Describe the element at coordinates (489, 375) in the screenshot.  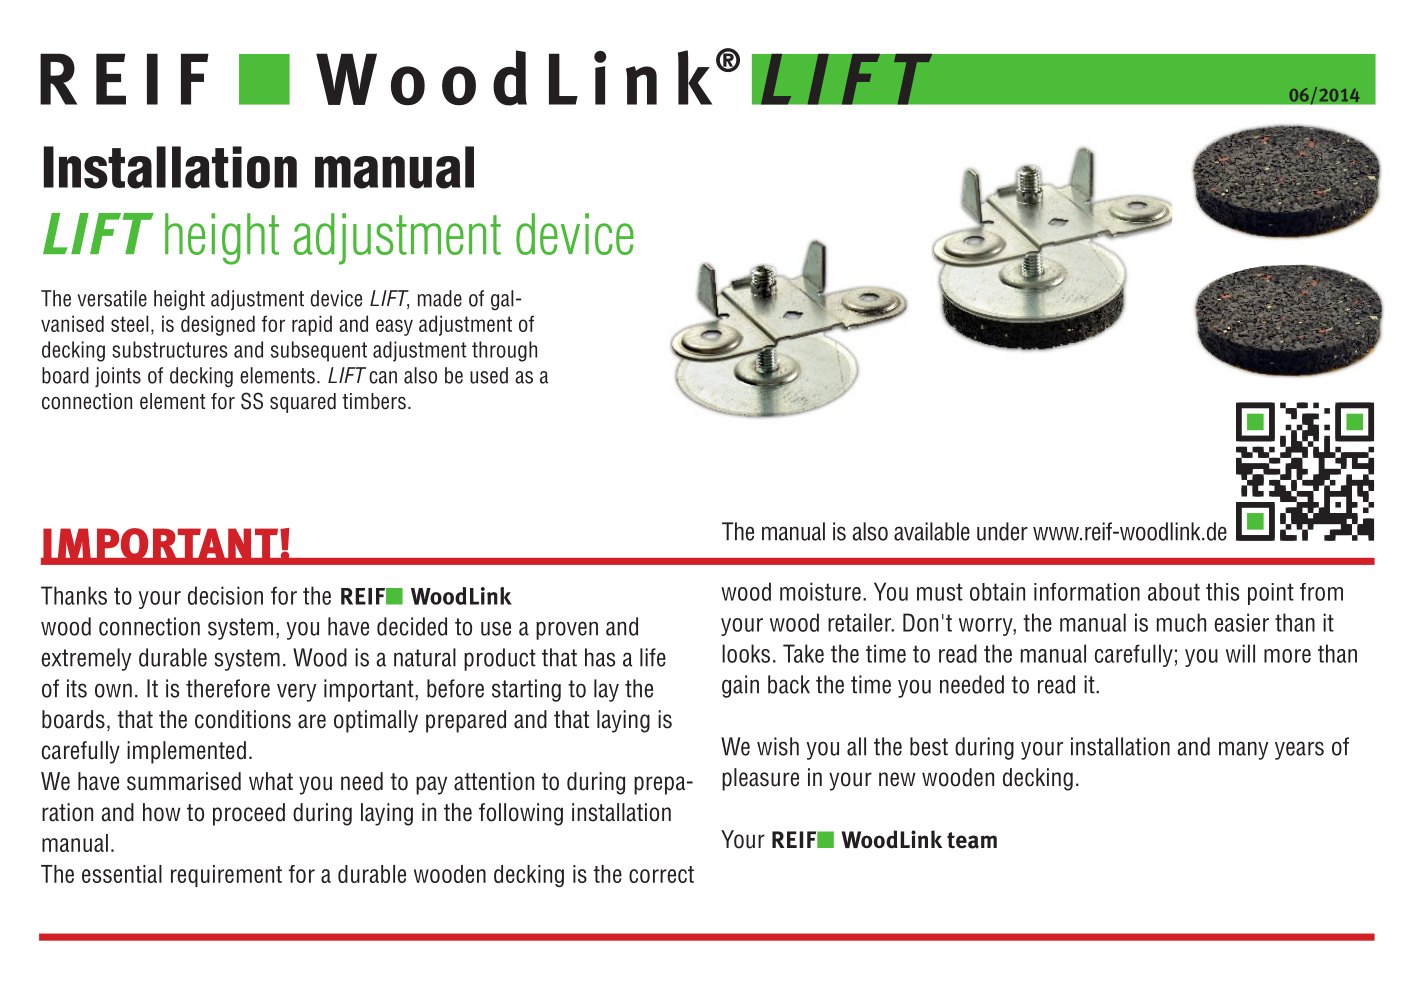
I see `used` at that location.
